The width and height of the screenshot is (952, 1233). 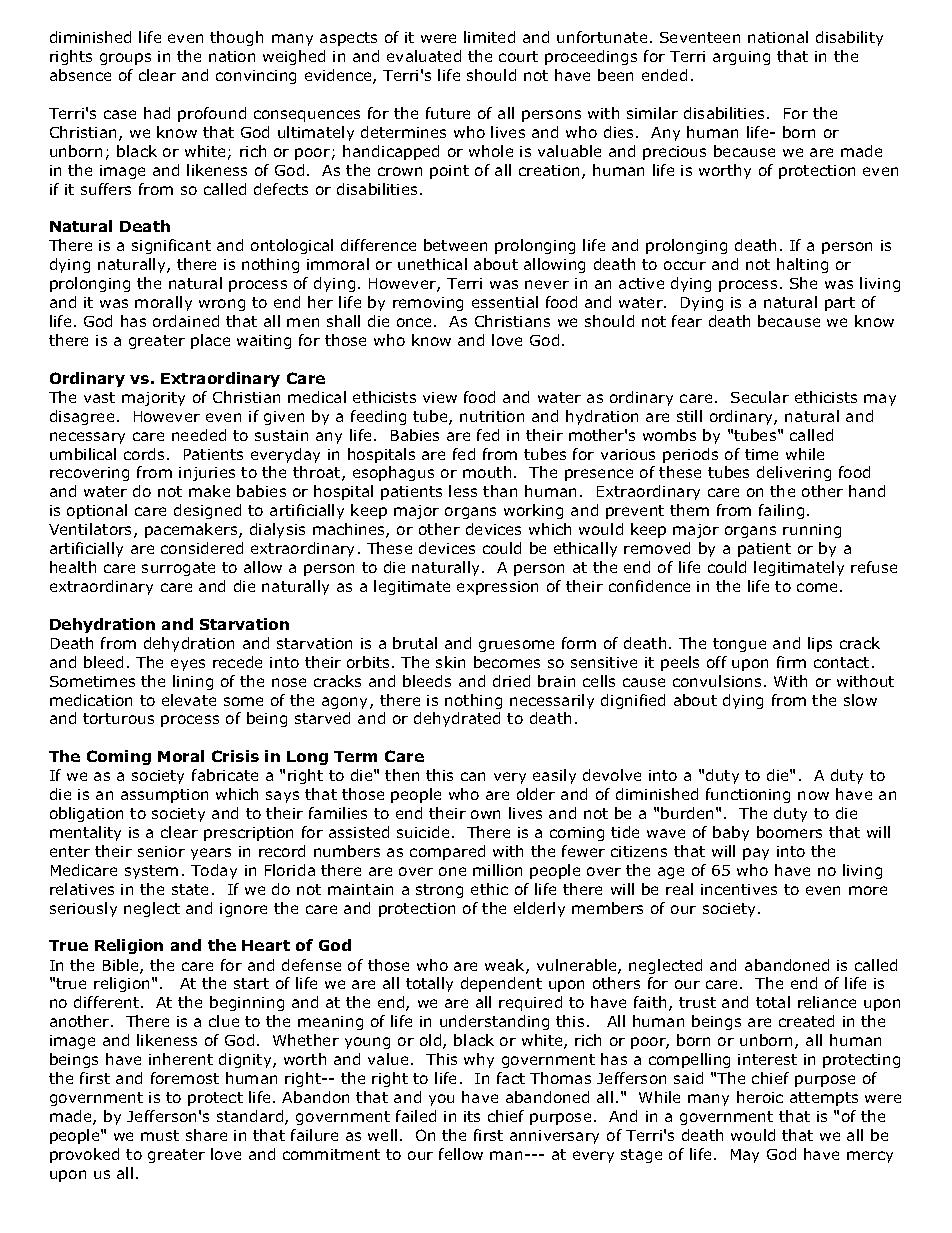 I want to click on groups, so click(x=125, y=59).
